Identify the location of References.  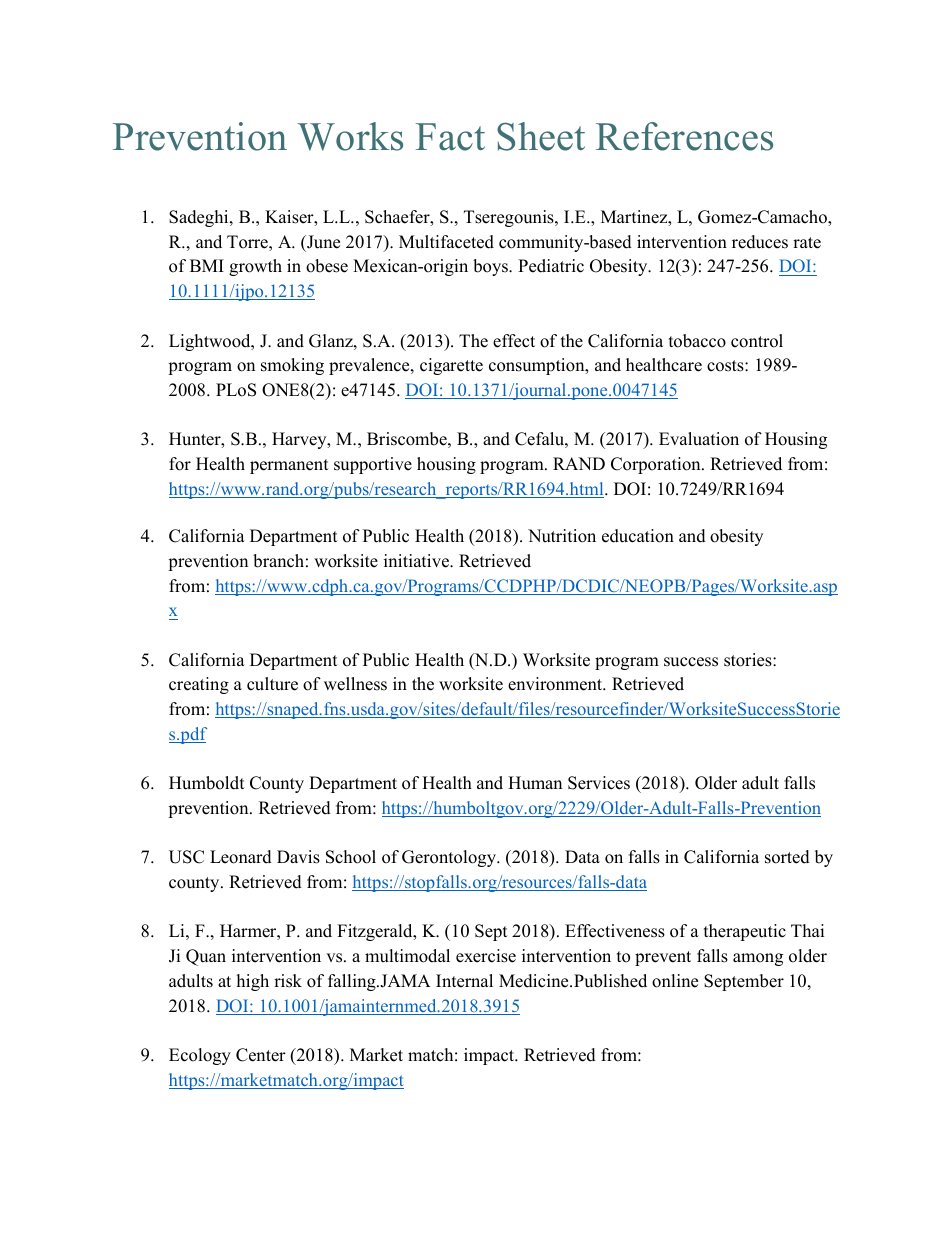
(684, 136).
